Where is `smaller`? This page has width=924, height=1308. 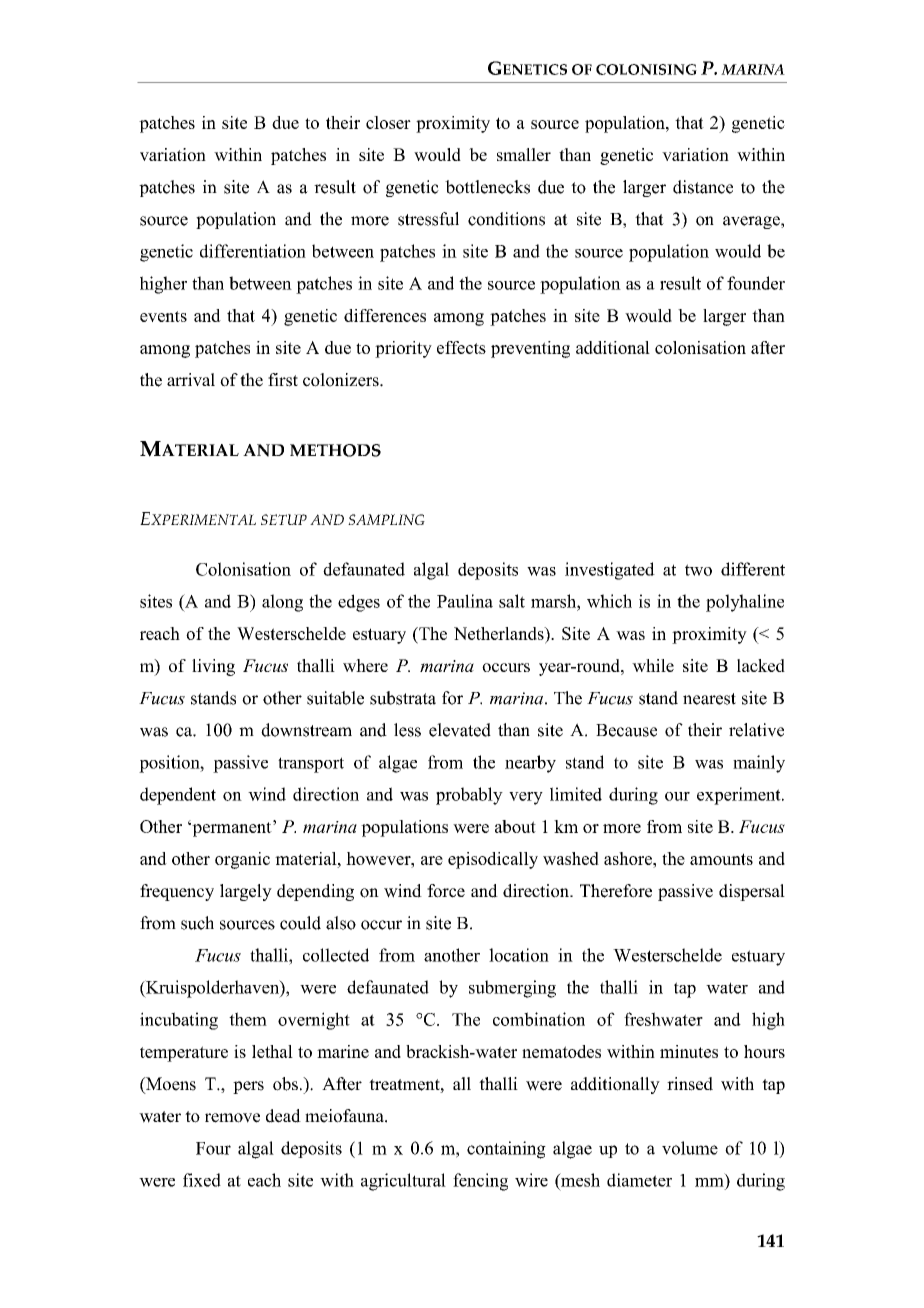 smaller is located at coordinates (524, 154).
